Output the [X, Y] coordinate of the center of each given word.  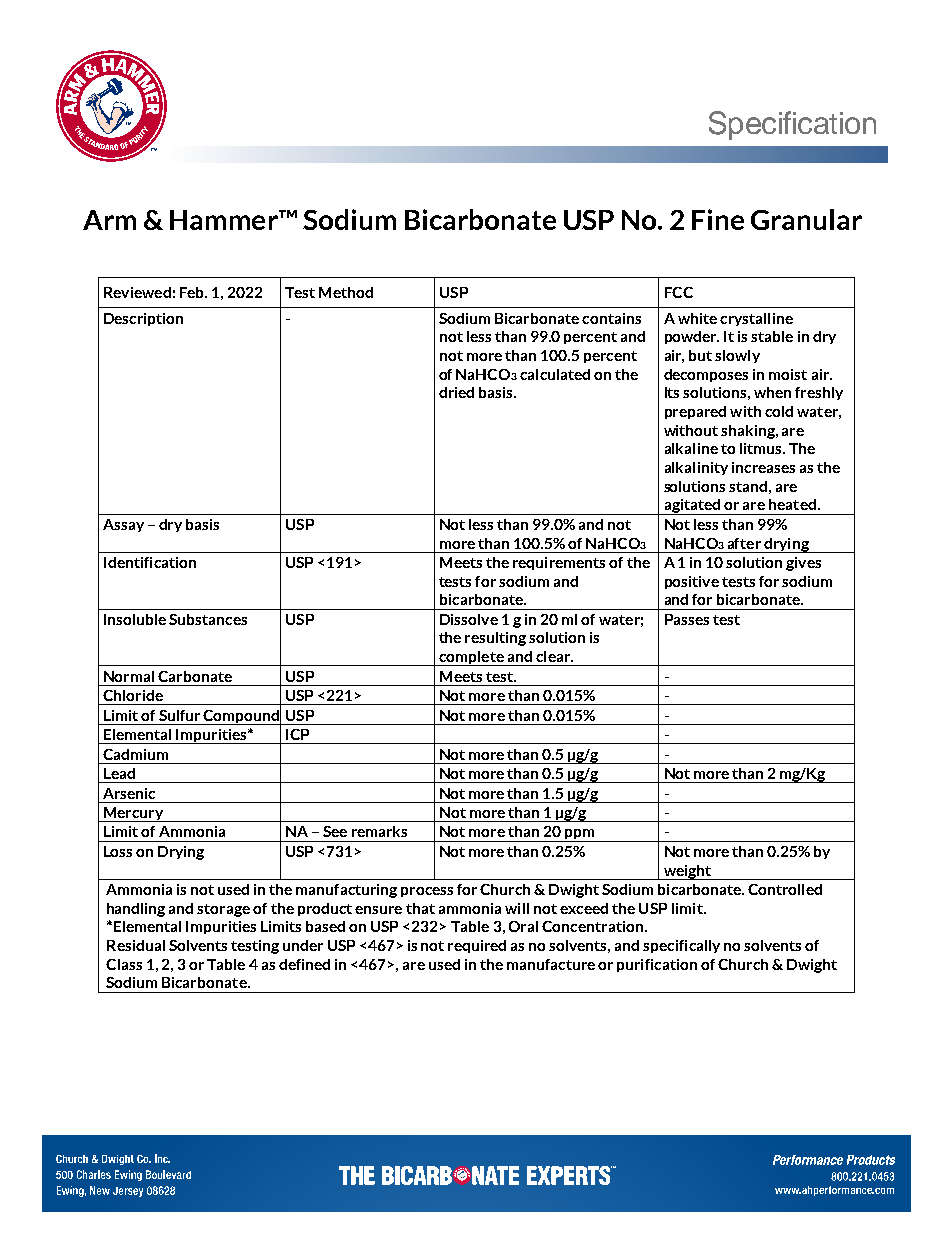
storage [223, 910]
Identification [150, 562]
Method [346, 292]
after [744, 543]
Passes [687, 619]
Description [143, 319]
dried [456, 392]
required [477, 946]
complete [471, 658]
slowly [737, 356]
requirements [559, 563]
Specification [792, 125]
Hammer [225, 220]
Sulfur [179, 715]
